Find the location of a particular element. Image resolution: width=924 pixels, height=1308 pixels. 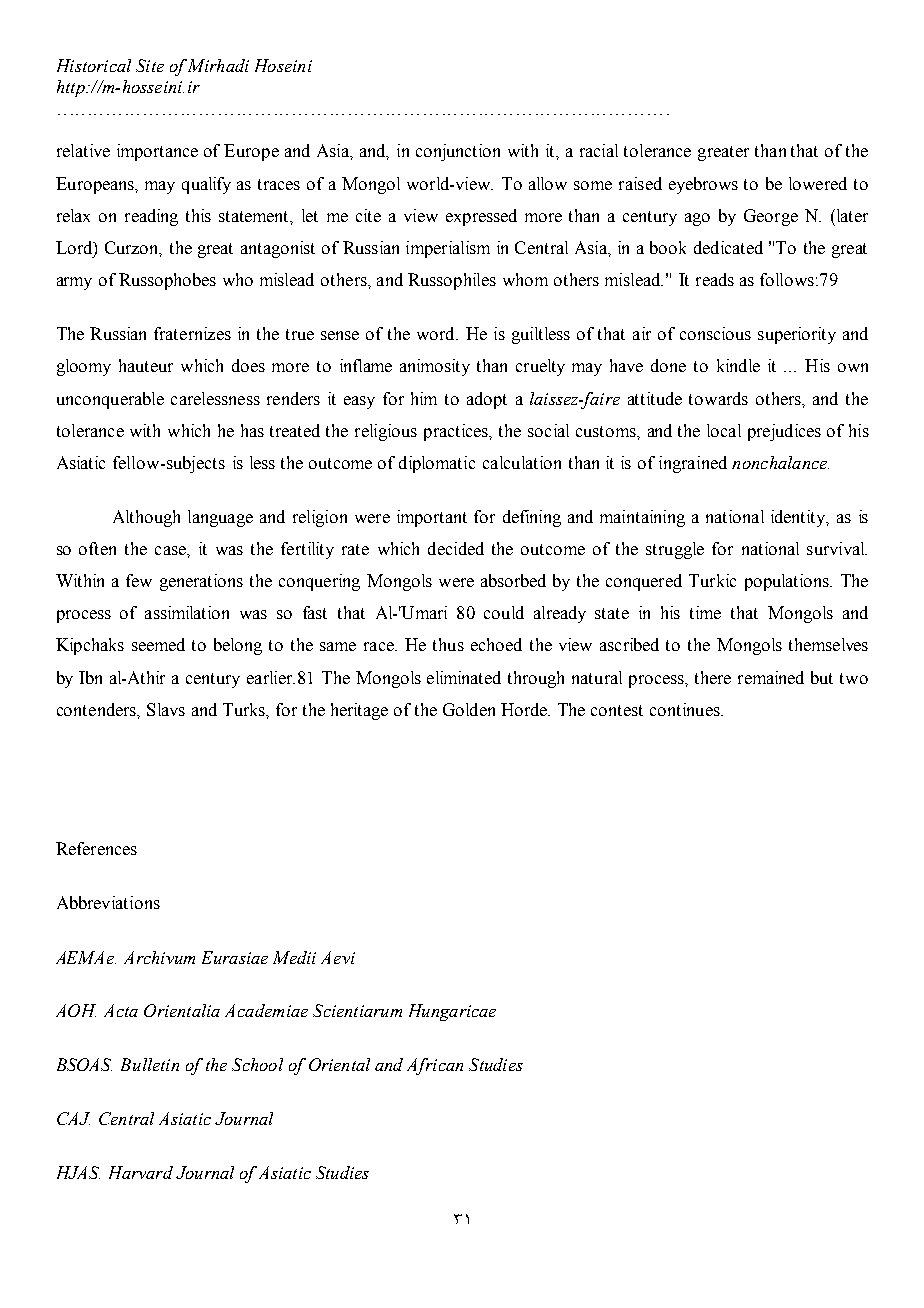

thus is located at coordinates (448, 644).
